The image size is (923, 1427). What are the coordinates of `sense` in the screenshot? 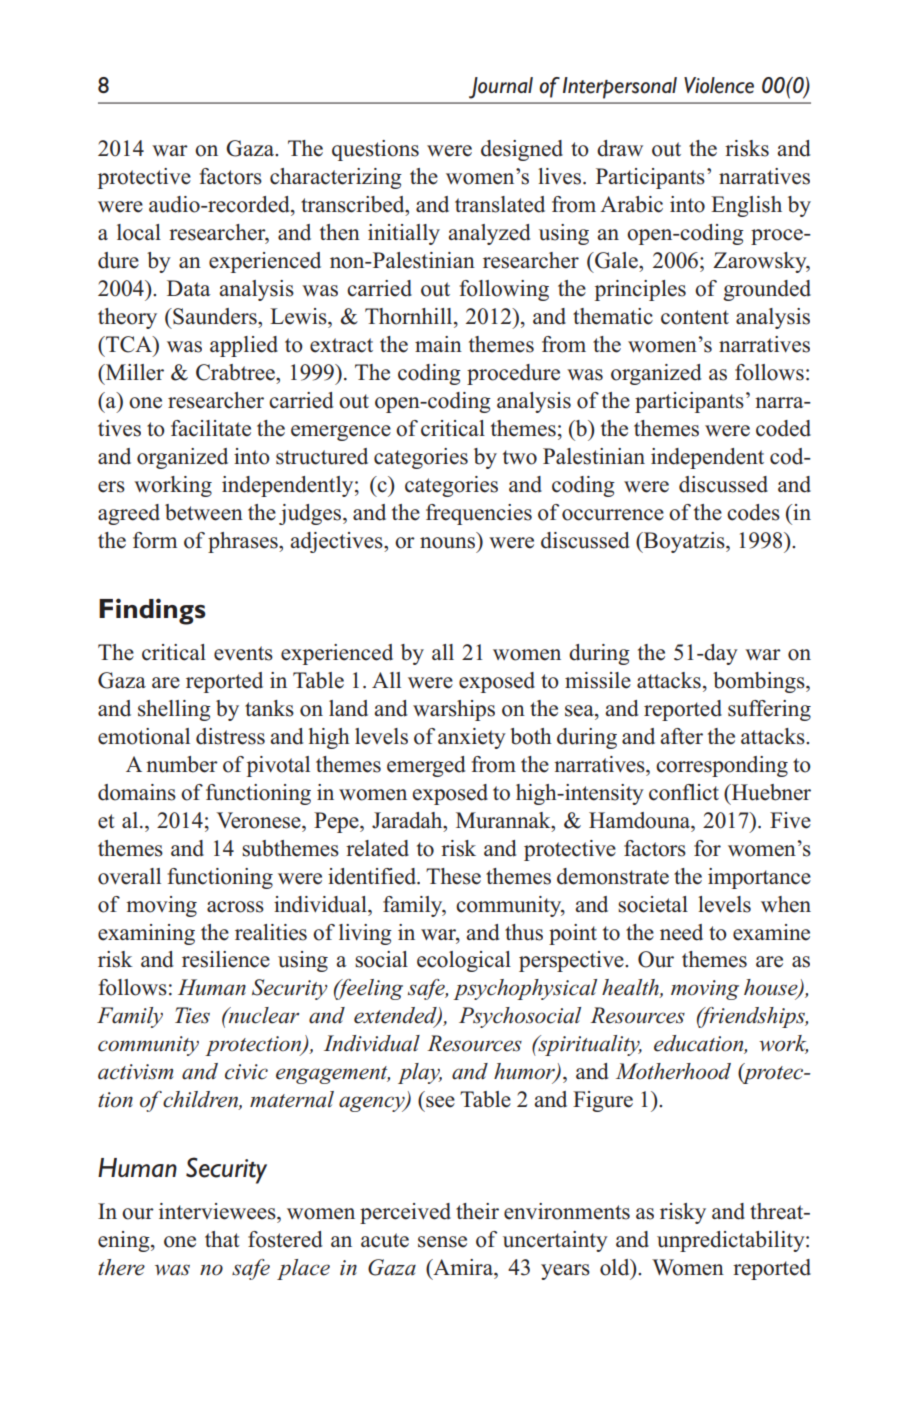 It's located at (442, 1242).
